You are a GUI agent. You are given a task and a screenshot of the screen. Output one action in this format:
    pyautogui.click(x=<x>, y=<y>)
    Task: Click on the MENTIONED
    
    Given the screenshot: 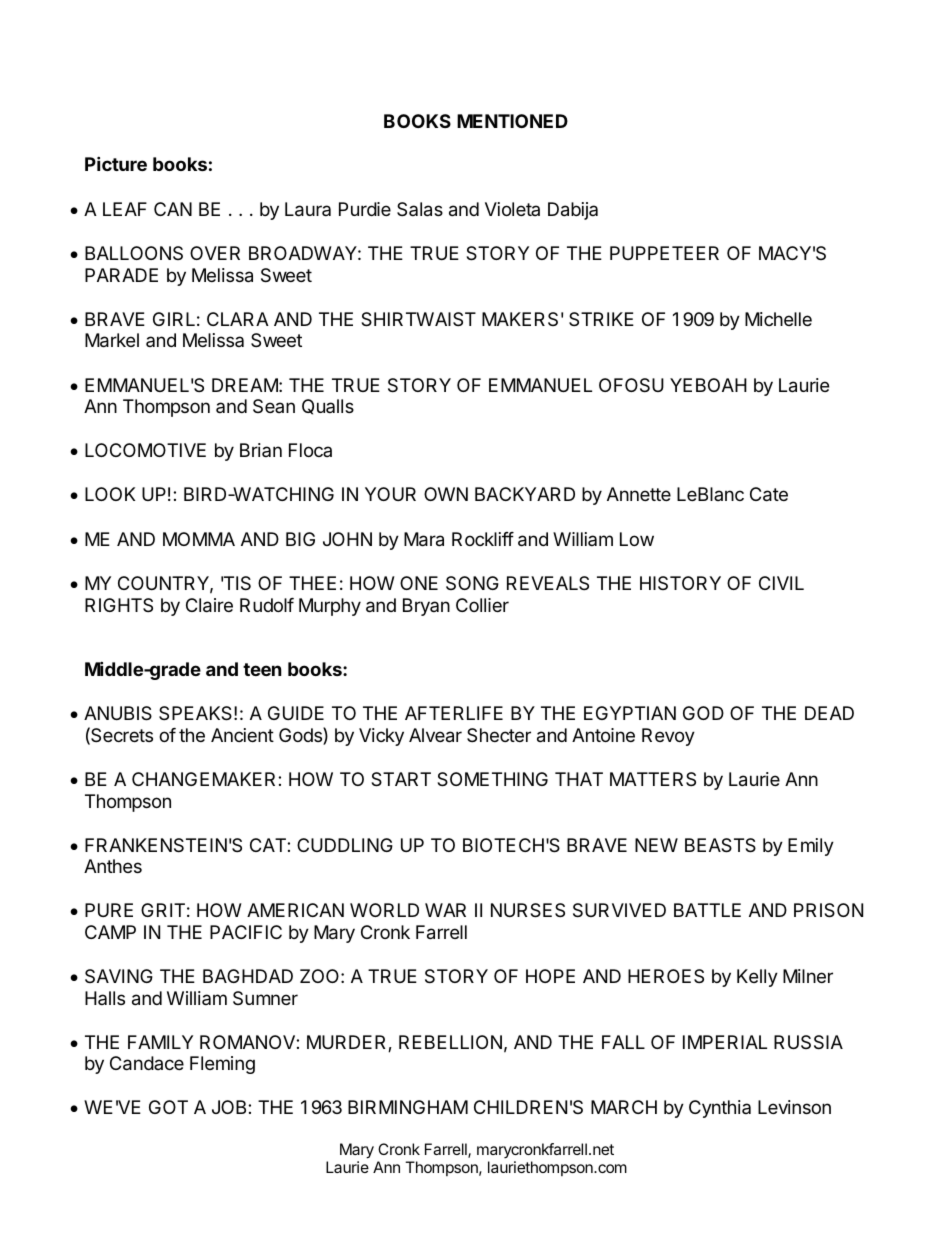 What is the action you would take?
    pyautogui.click(x=512, y=121)
